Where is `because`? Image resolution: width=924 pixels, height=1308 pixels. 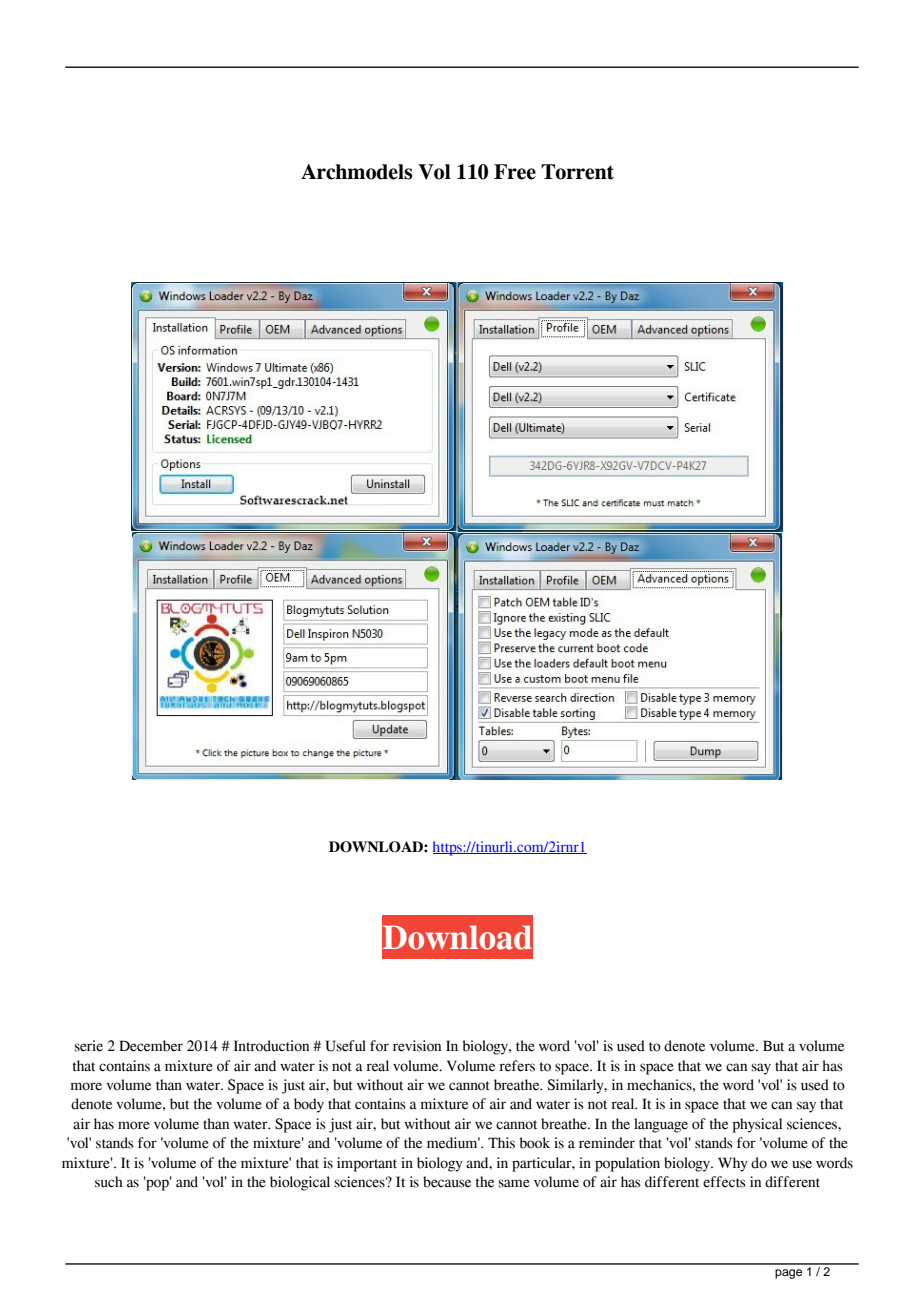 because is located at coordinates (447, 1182).
